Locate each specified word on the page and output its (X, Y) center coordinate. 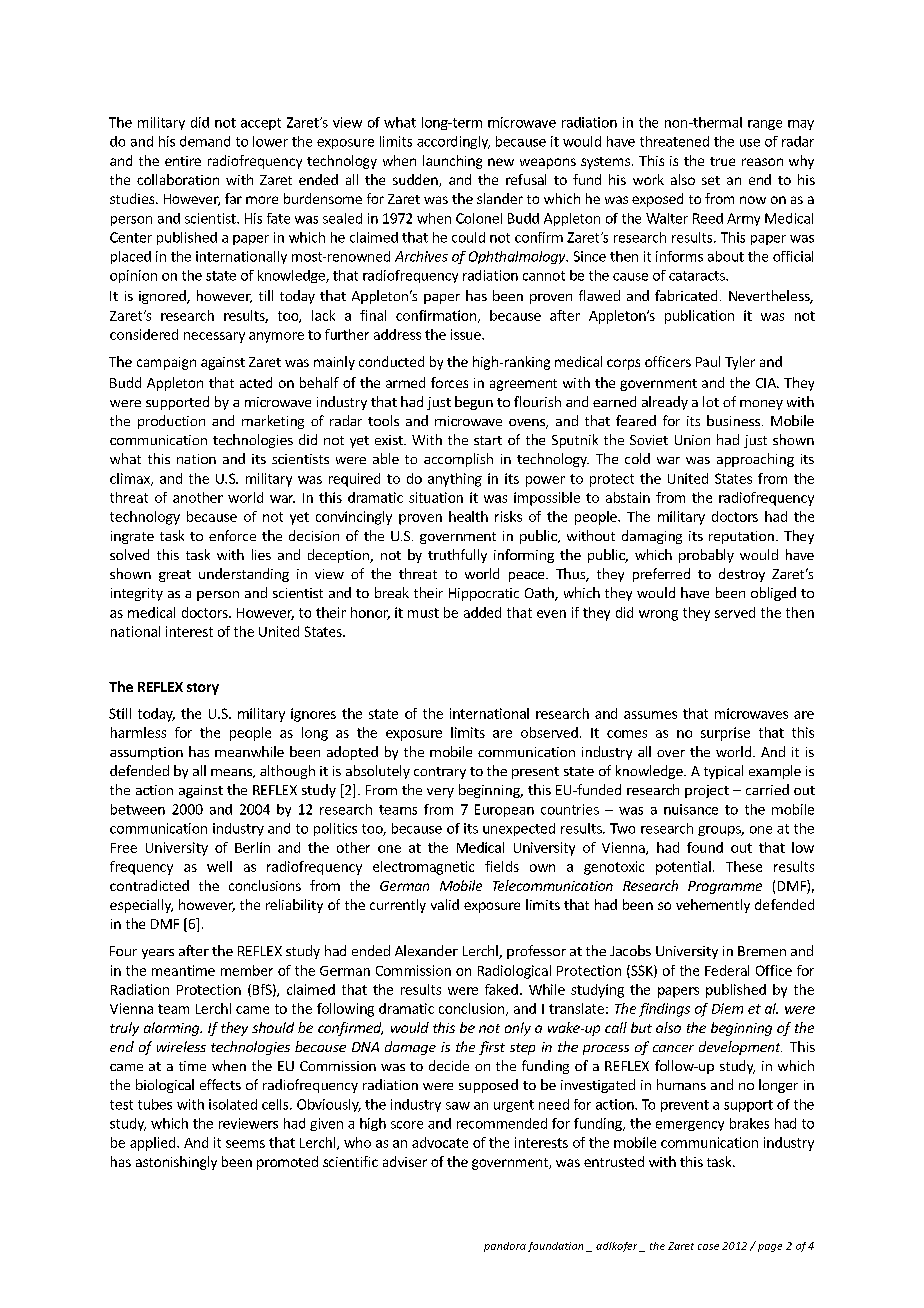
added (482, 612)
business (733, 420)
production (171, 422)
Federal (727, 970)
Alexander (426, 950)
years (158, 954)
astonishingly (176, 1163)
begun (474, 403)
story (203, 689)
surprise (725, 734)
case (708, 1247)
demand (205, 141)
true (722, 161)
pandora (505, 1247)
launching (452, 162)
